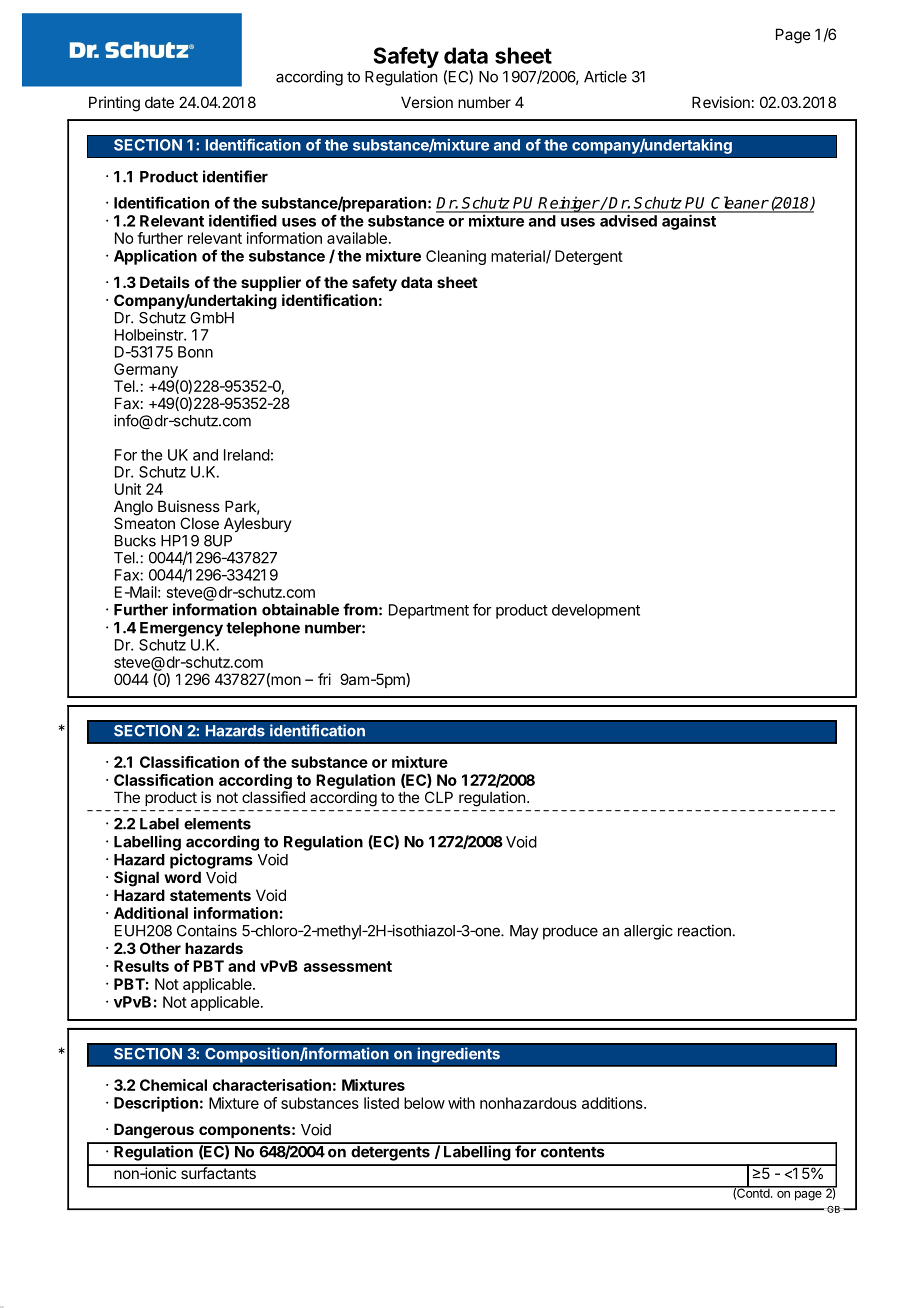  What do you see at coordinates (424, 1103) in the screenshot?
I see `below` at bounding box center [424, 1103].
